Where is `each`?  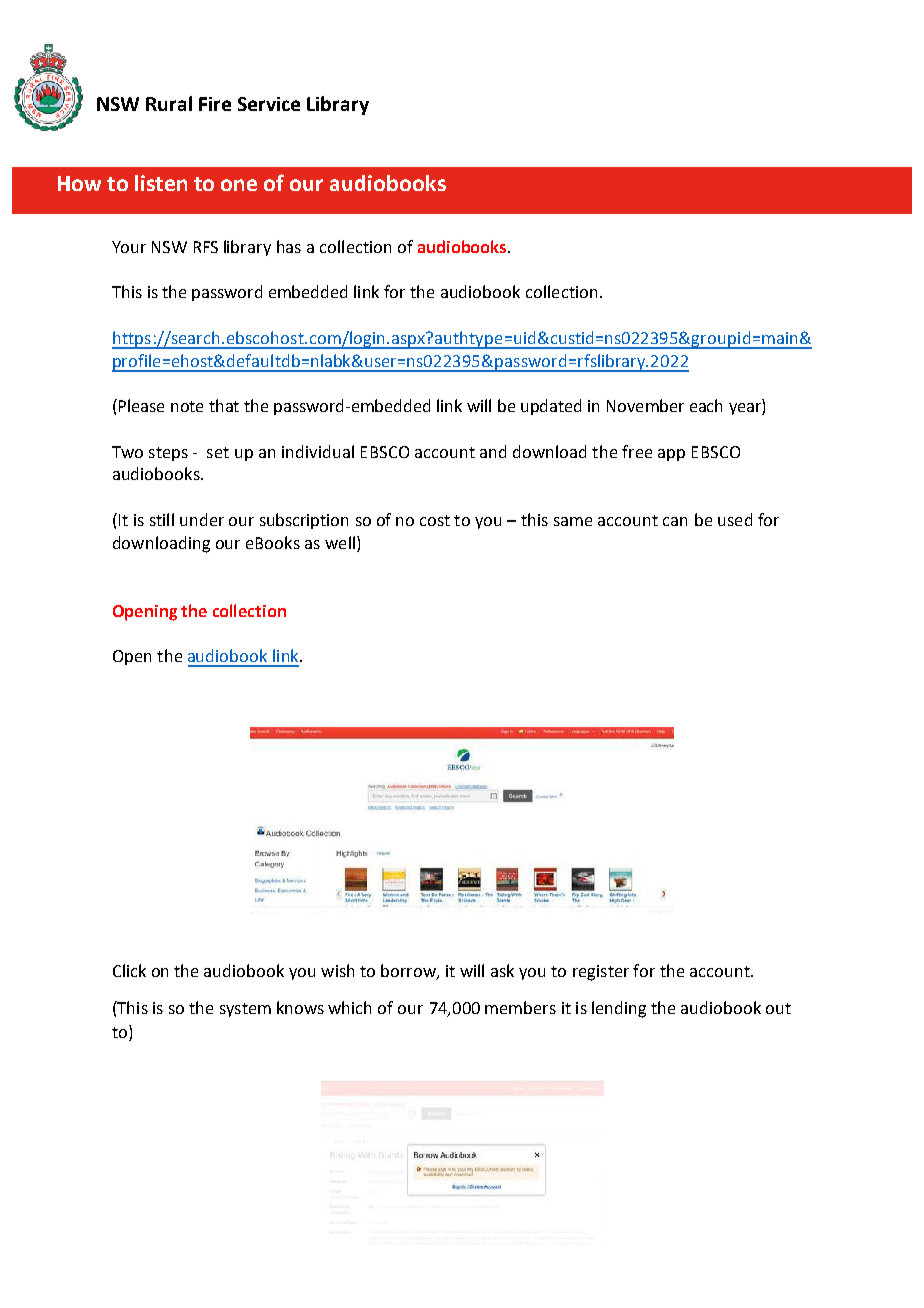 each is located at coordinates (706, 405).
